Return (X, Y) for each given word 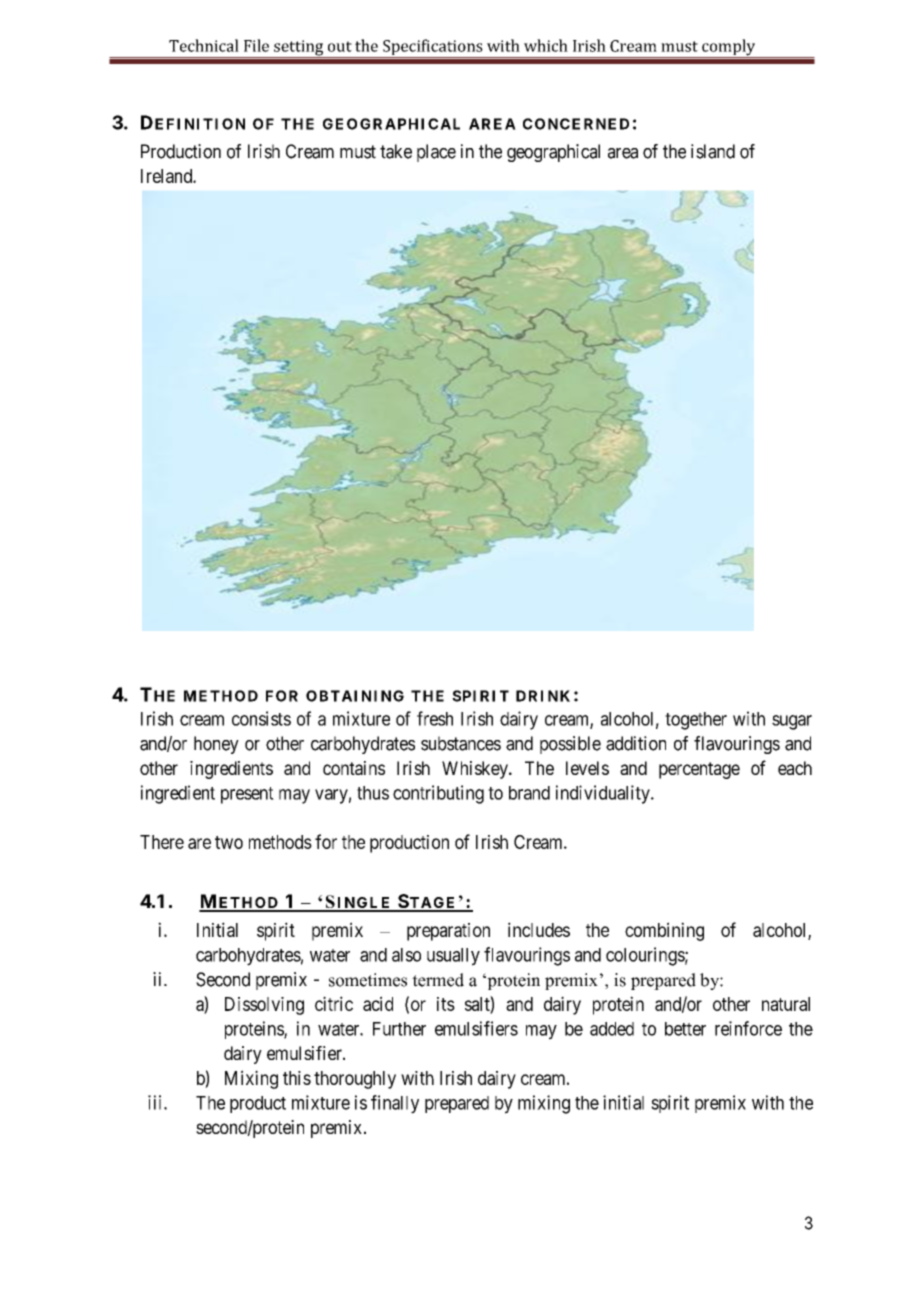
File (256, 45)
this (297, 1078)
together (696, 721)
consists (261, 718)
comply (729, 48)
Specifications (433, 48)
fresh (435, 718)
